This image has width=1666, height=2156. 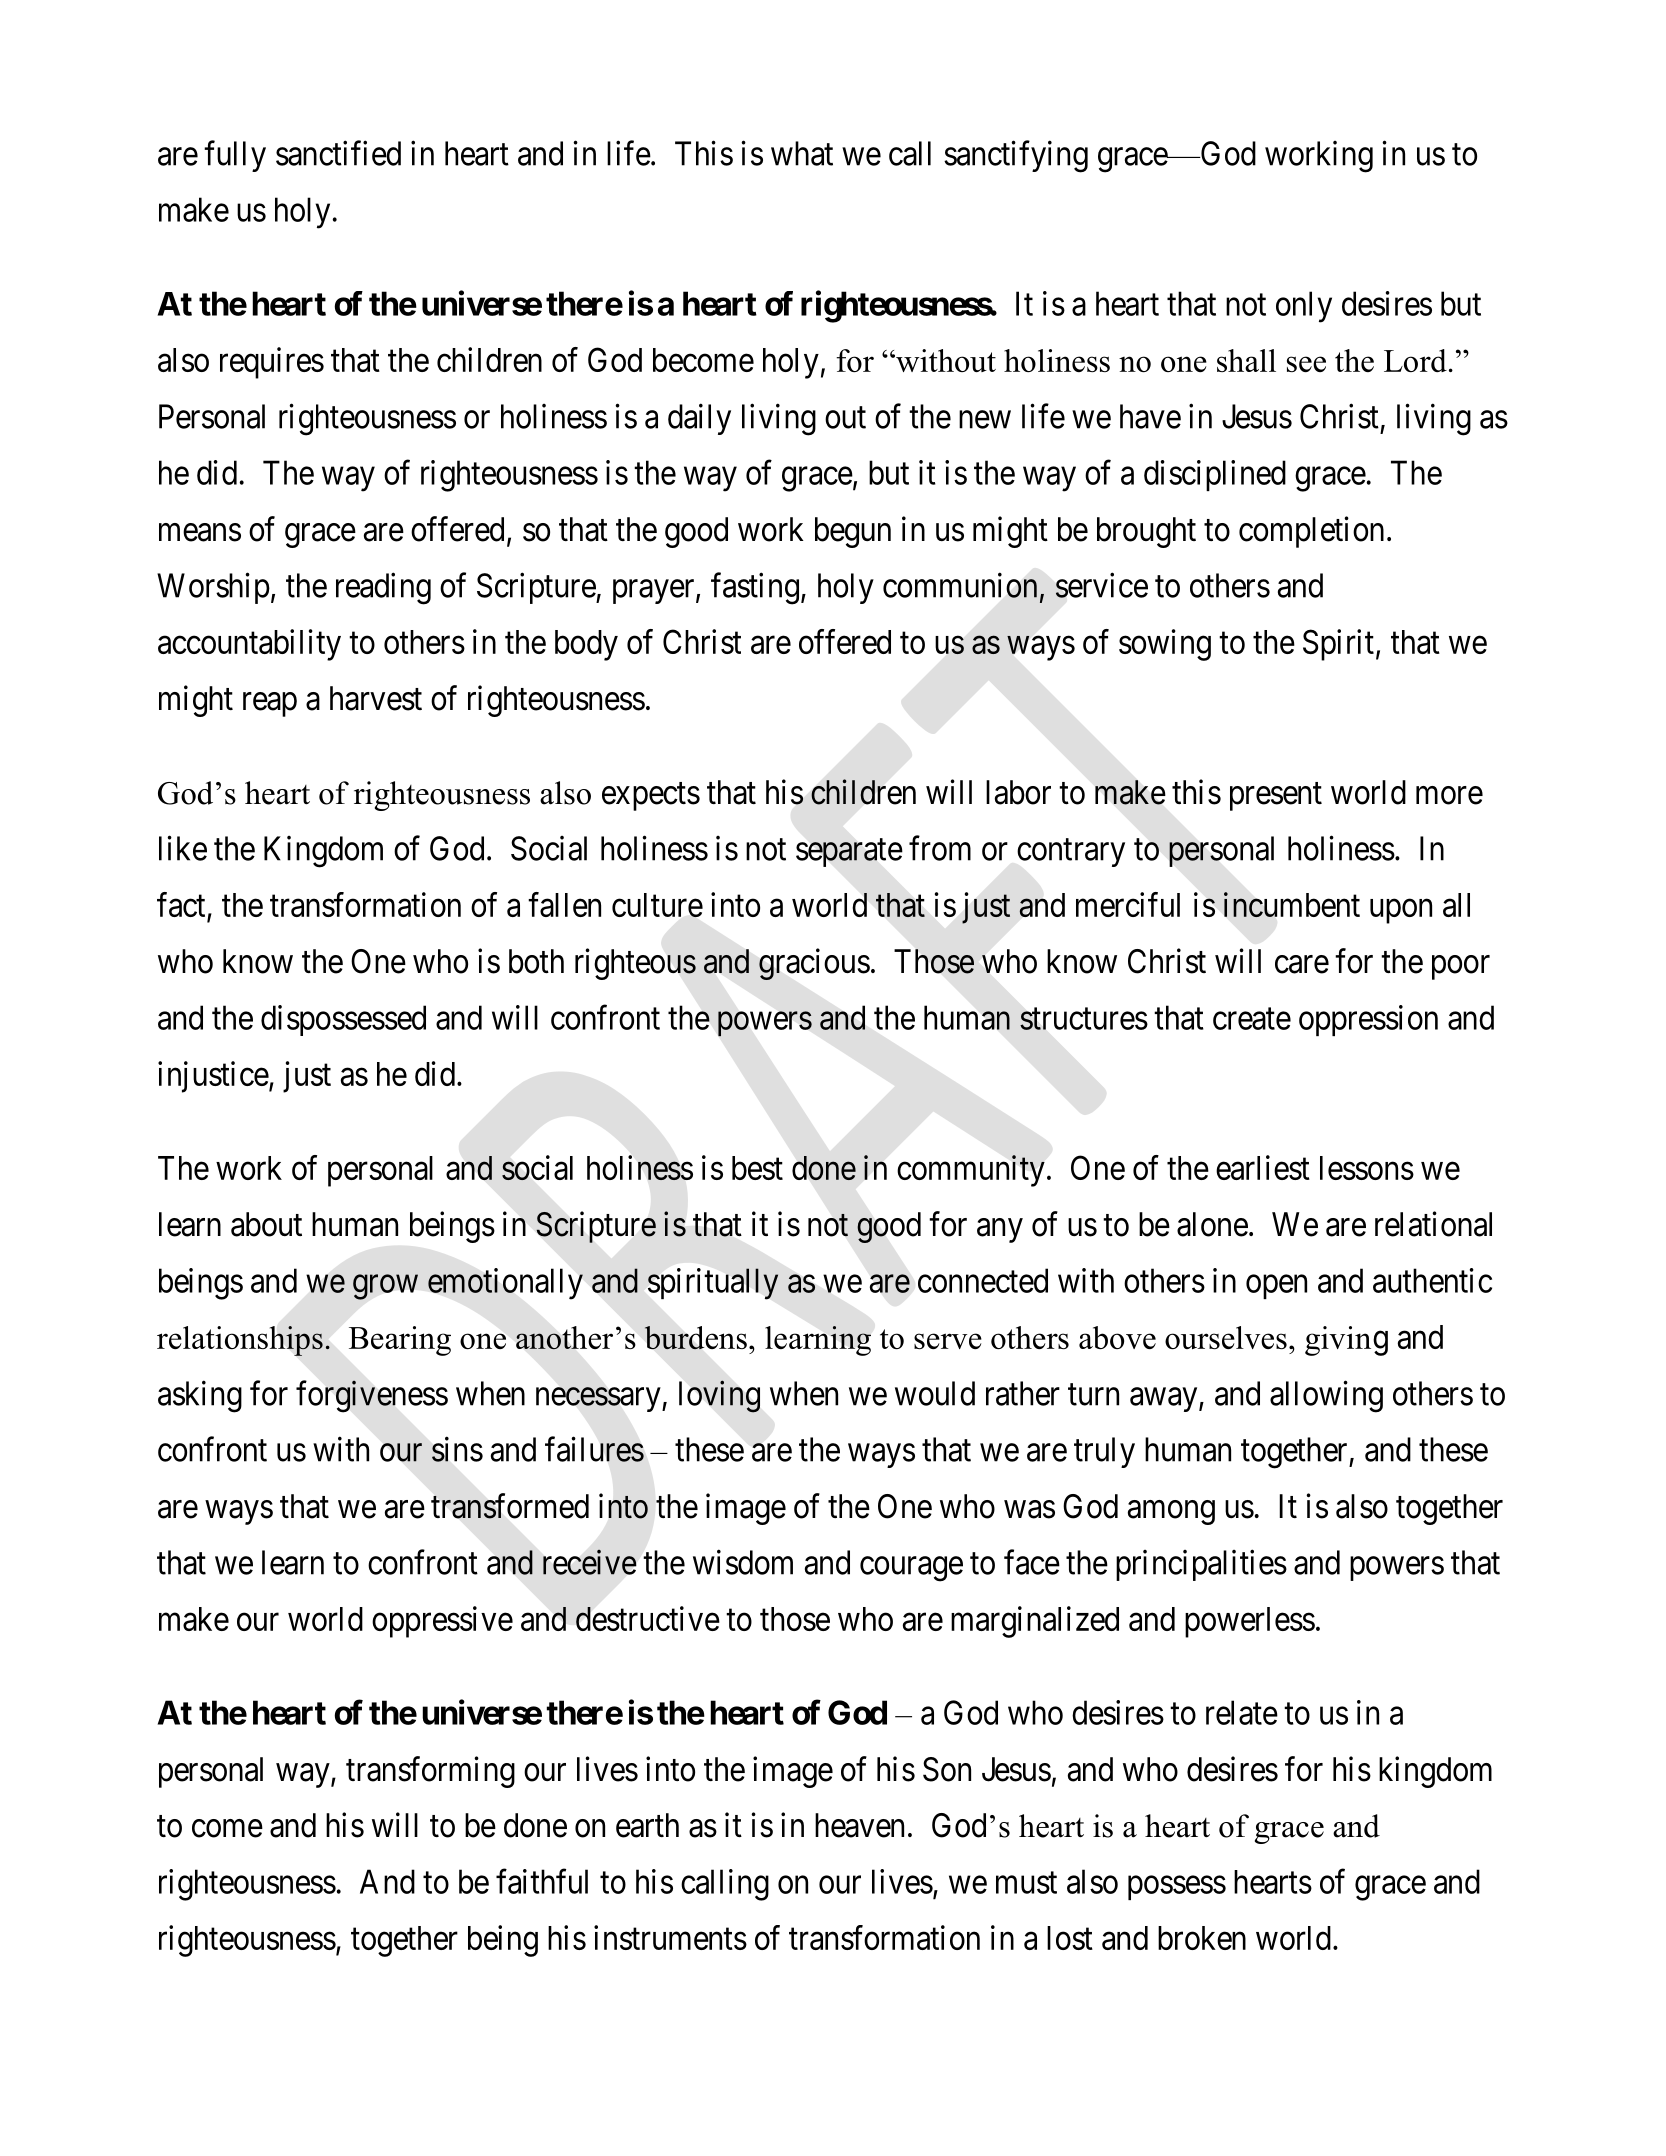 What do you see at coordinates (802, 153) in the image?
I see `what` at bounding box center [802, 153].
